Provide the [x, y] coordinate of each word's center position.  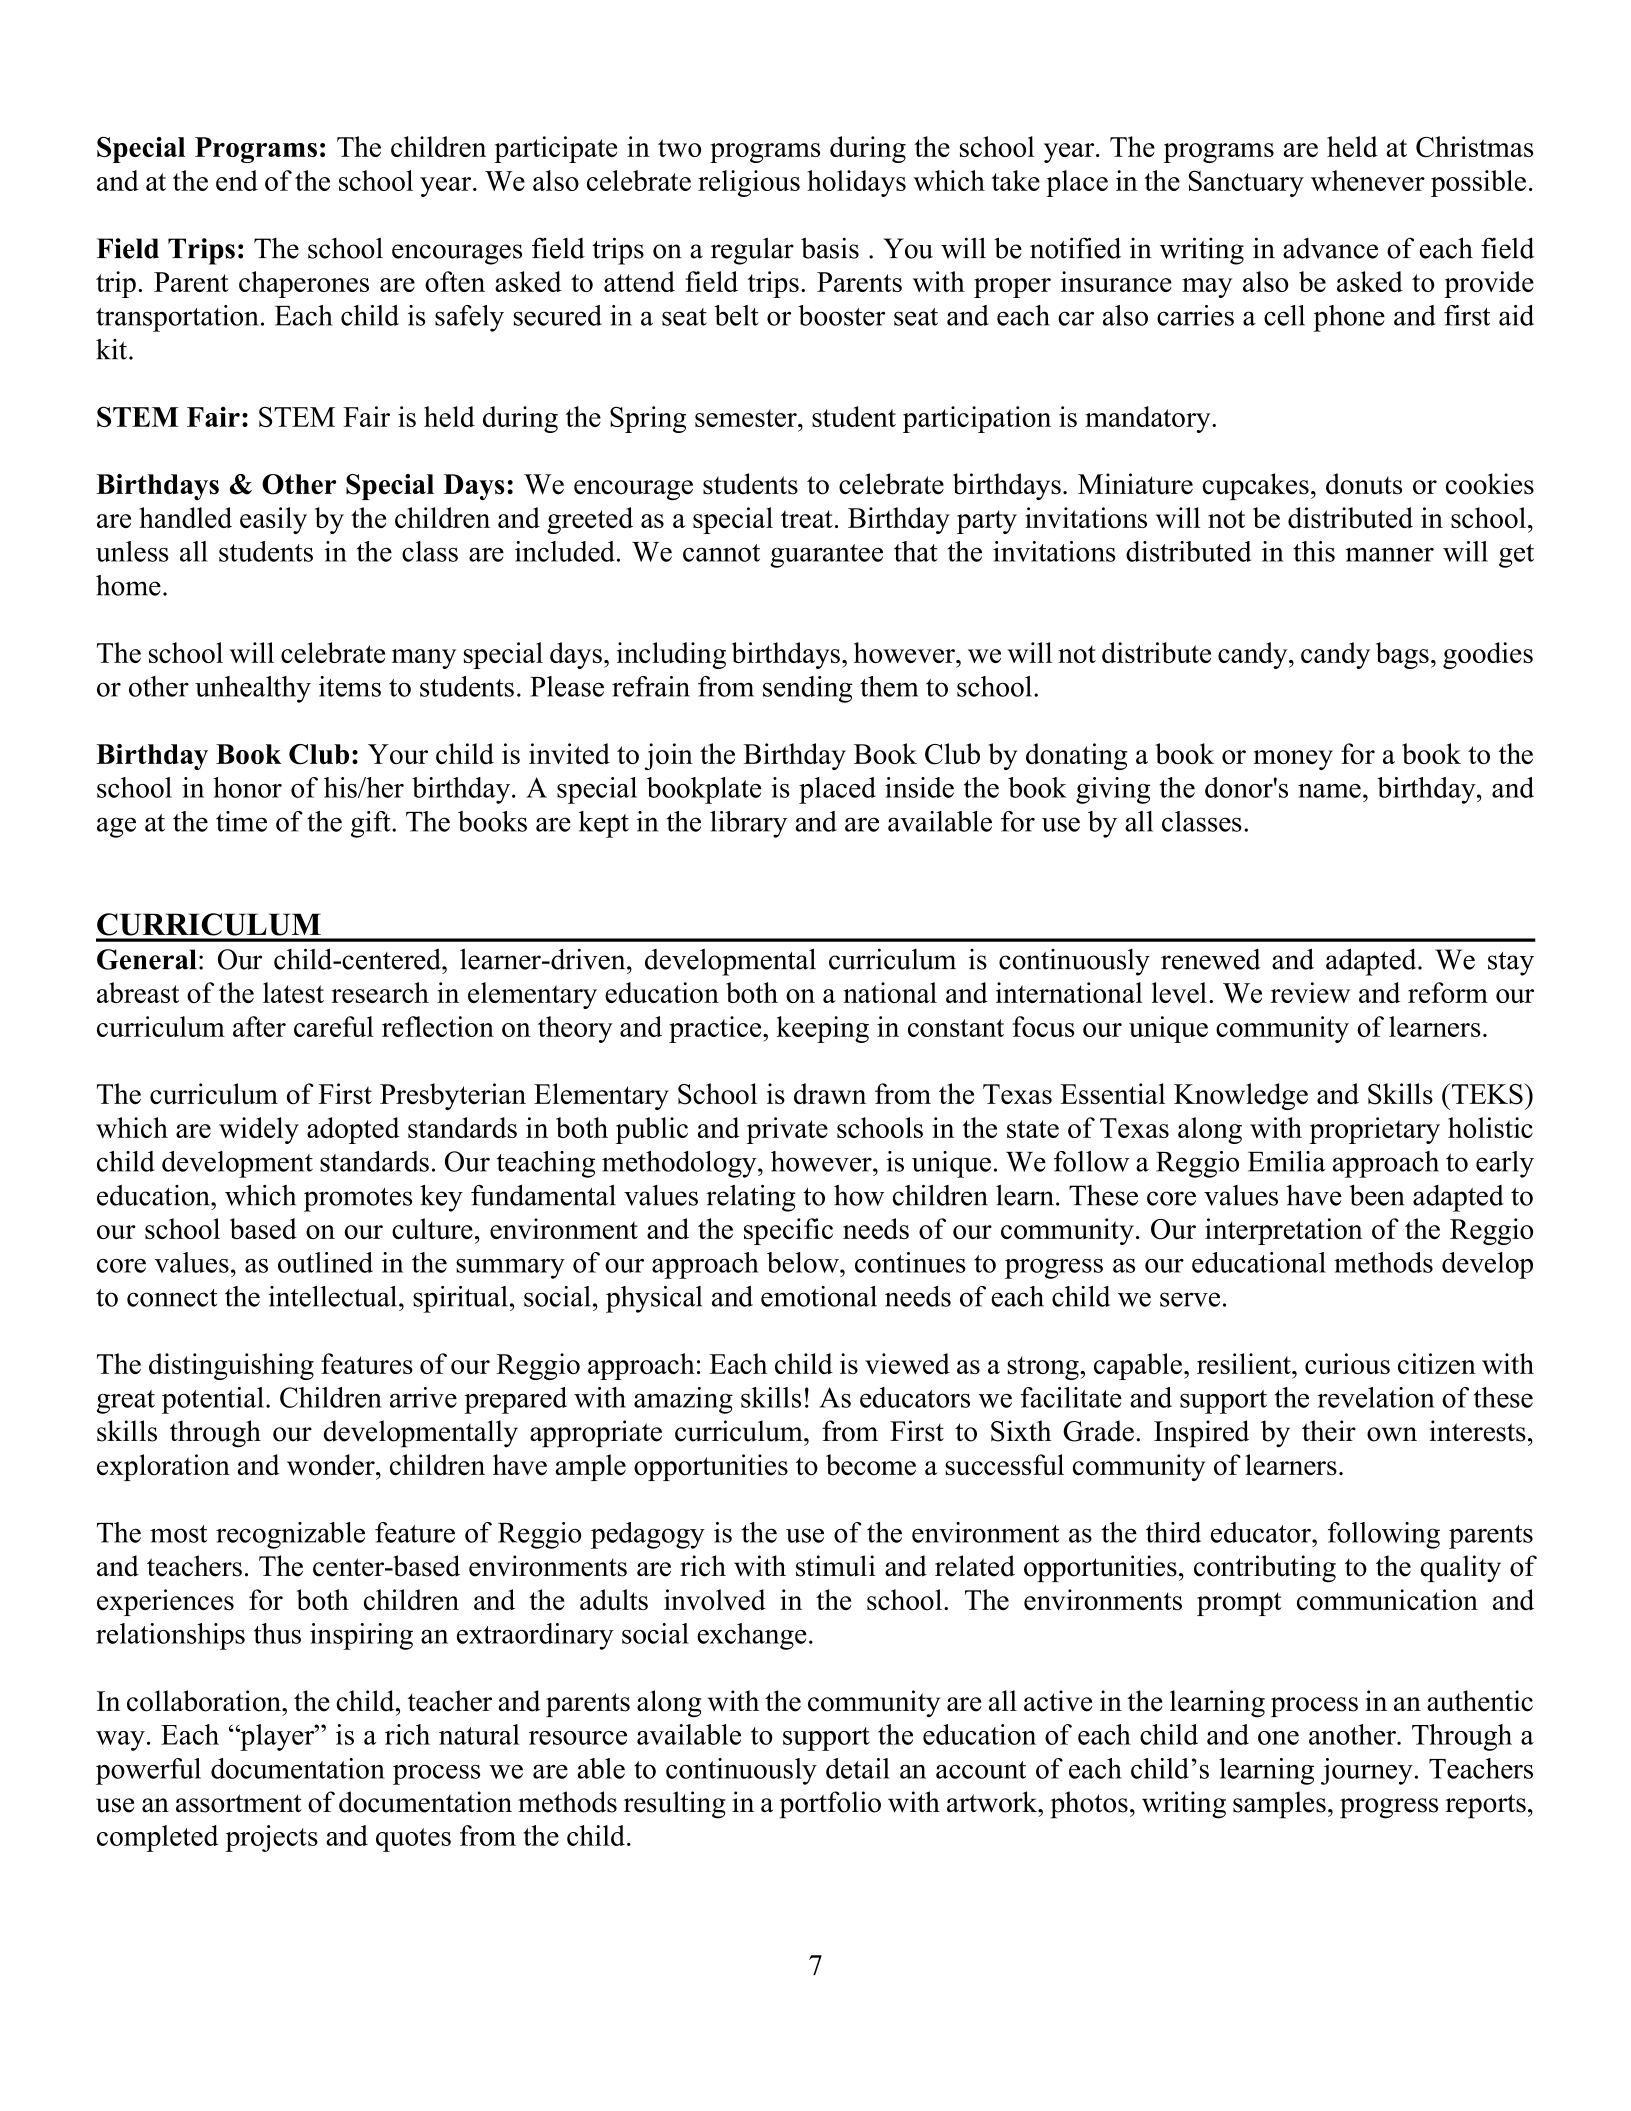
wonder [332, 1465]
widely [259, 1130]
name [1329, 791]
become [871, 1465]
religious [749, 183]
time [241, 821]
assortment [239, 1803]
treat [807, 519]
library [748, 824]
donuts [1364, 484]
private [787, 1130]
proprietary [1374, 1130]
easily [273, 520]
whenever [1368, 180]
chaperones [304, 284]
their [1329, 1431]
